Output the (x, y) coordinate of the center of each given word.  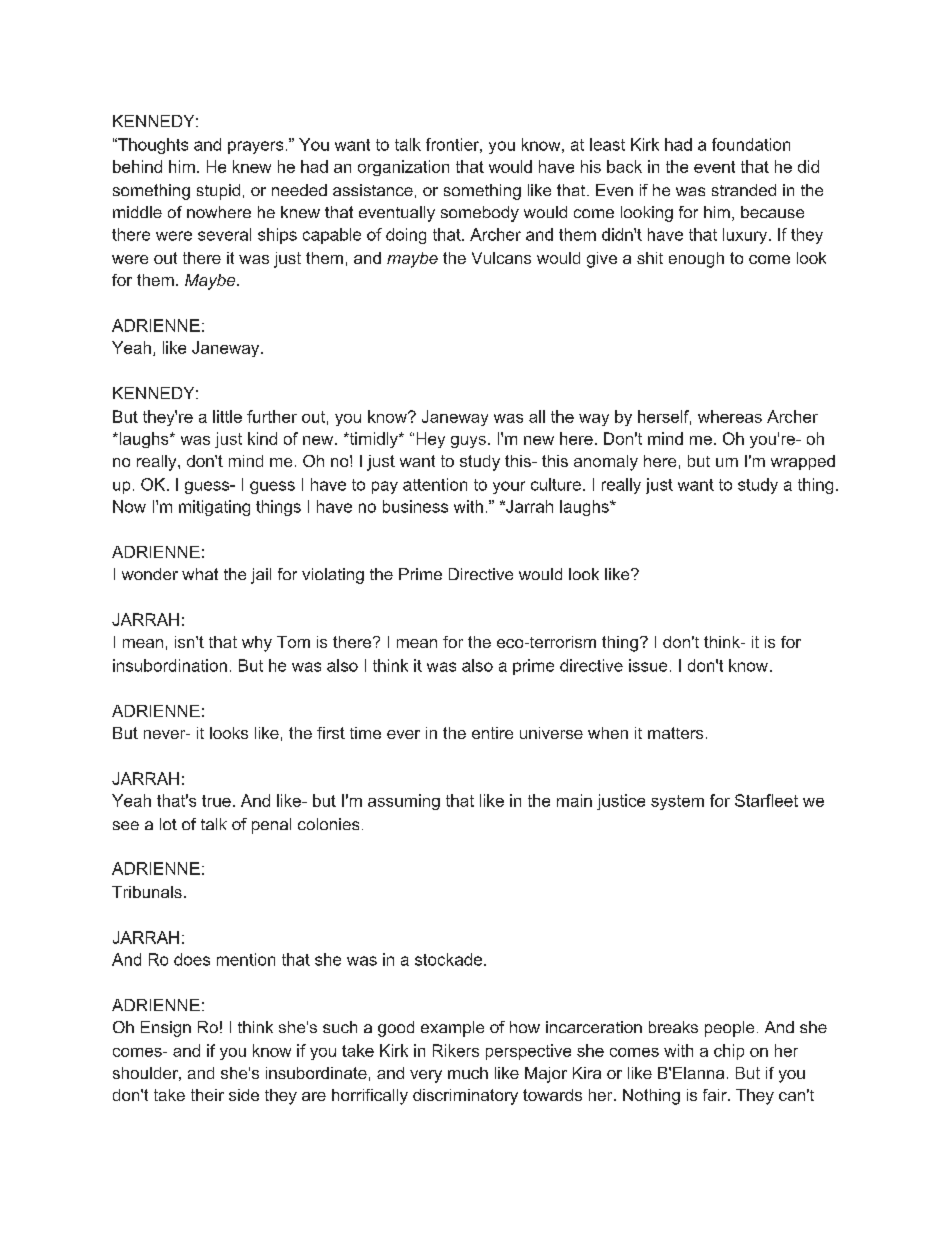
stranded (744, 190)
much (468, 1073)
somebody (480, 214)
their (207, 1095)
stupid (218, 192)
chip (729, 1052)
